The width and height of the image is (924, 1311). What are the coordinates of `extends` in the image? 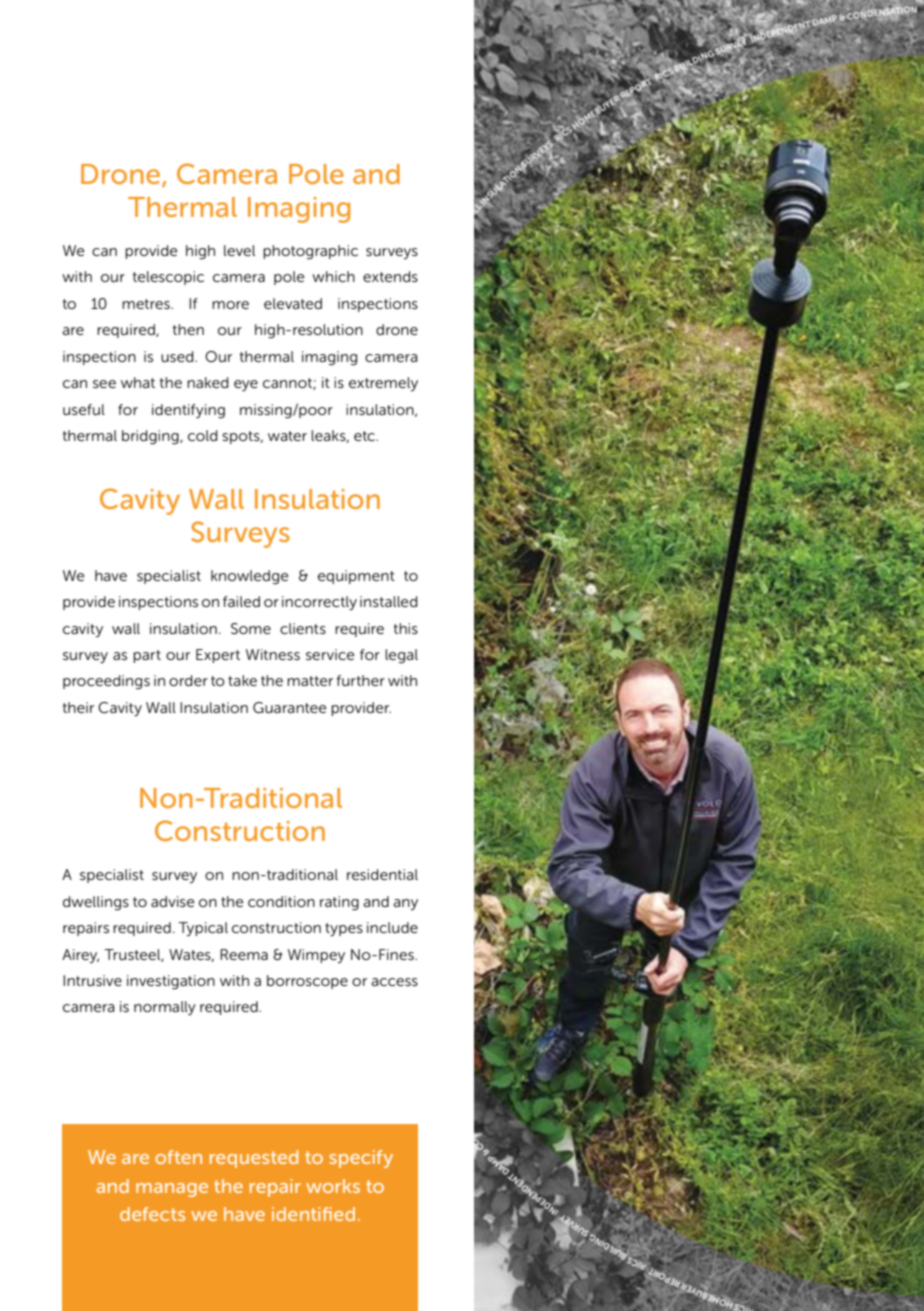 It's located at (390, 276).
